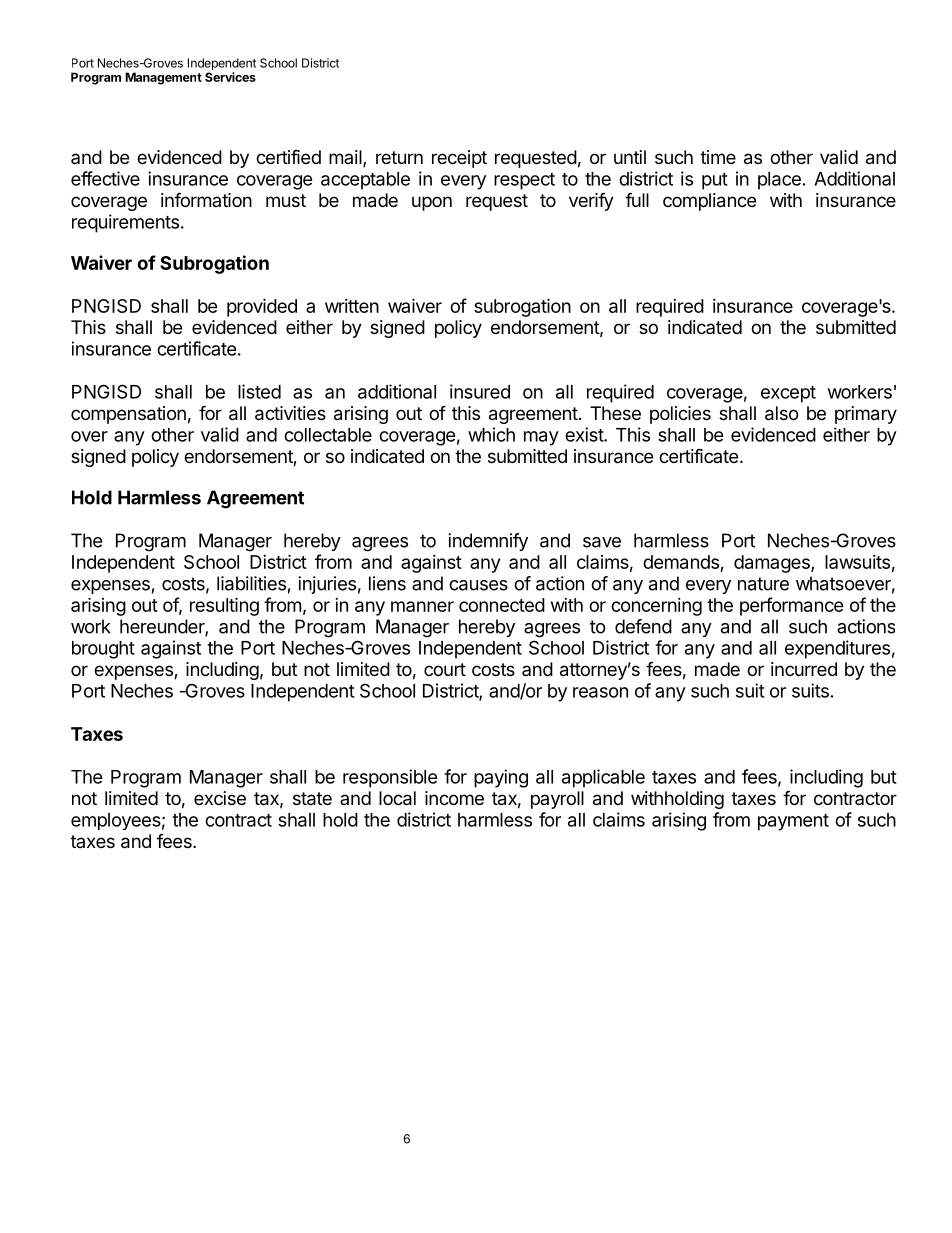  Describe the element at coordinates (259, 391) in the document. I see `listed` at that location.
